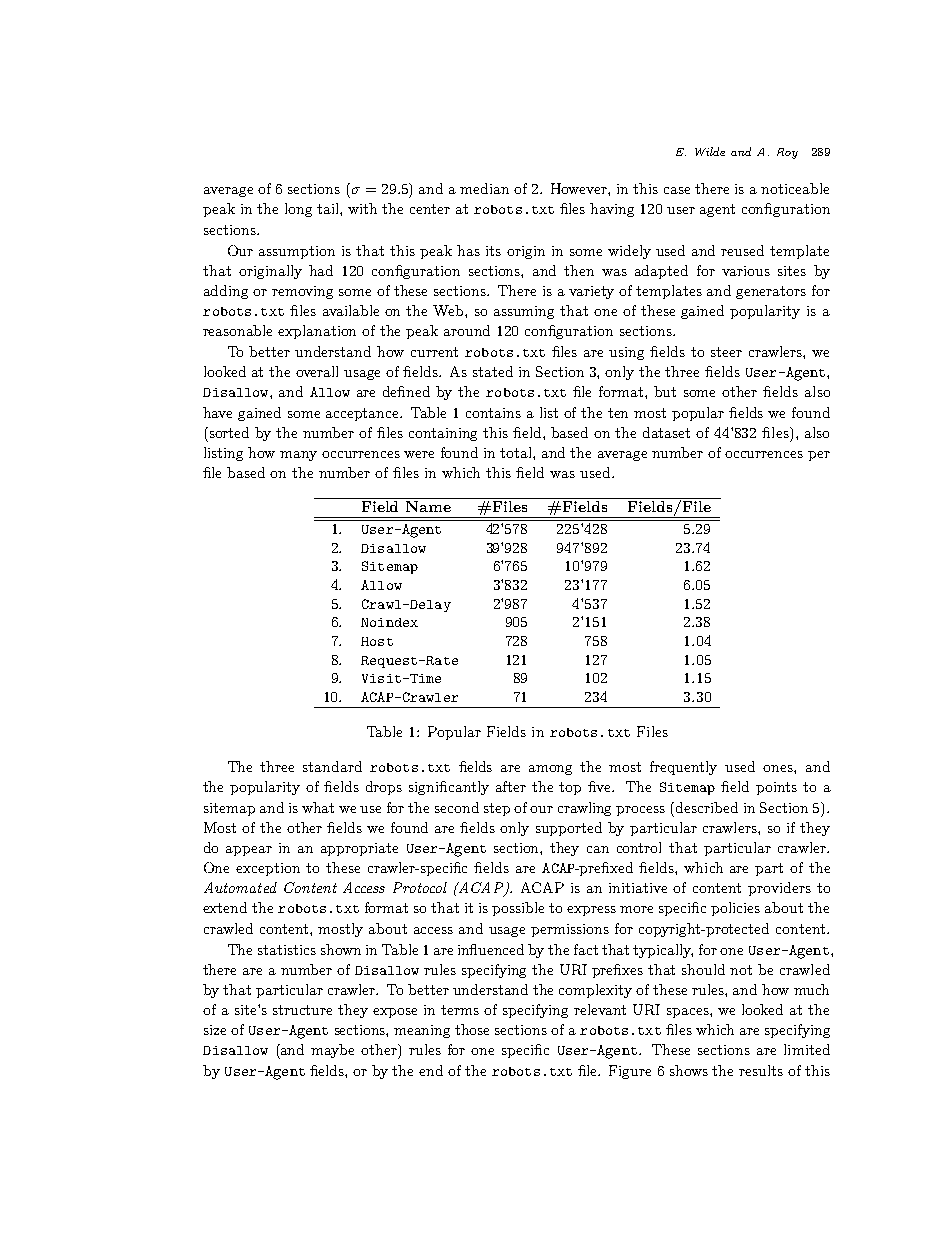  What do you see at coordinates (779, 768) in the screenshot?
I see `ones` at bounding box center [779, 768].
